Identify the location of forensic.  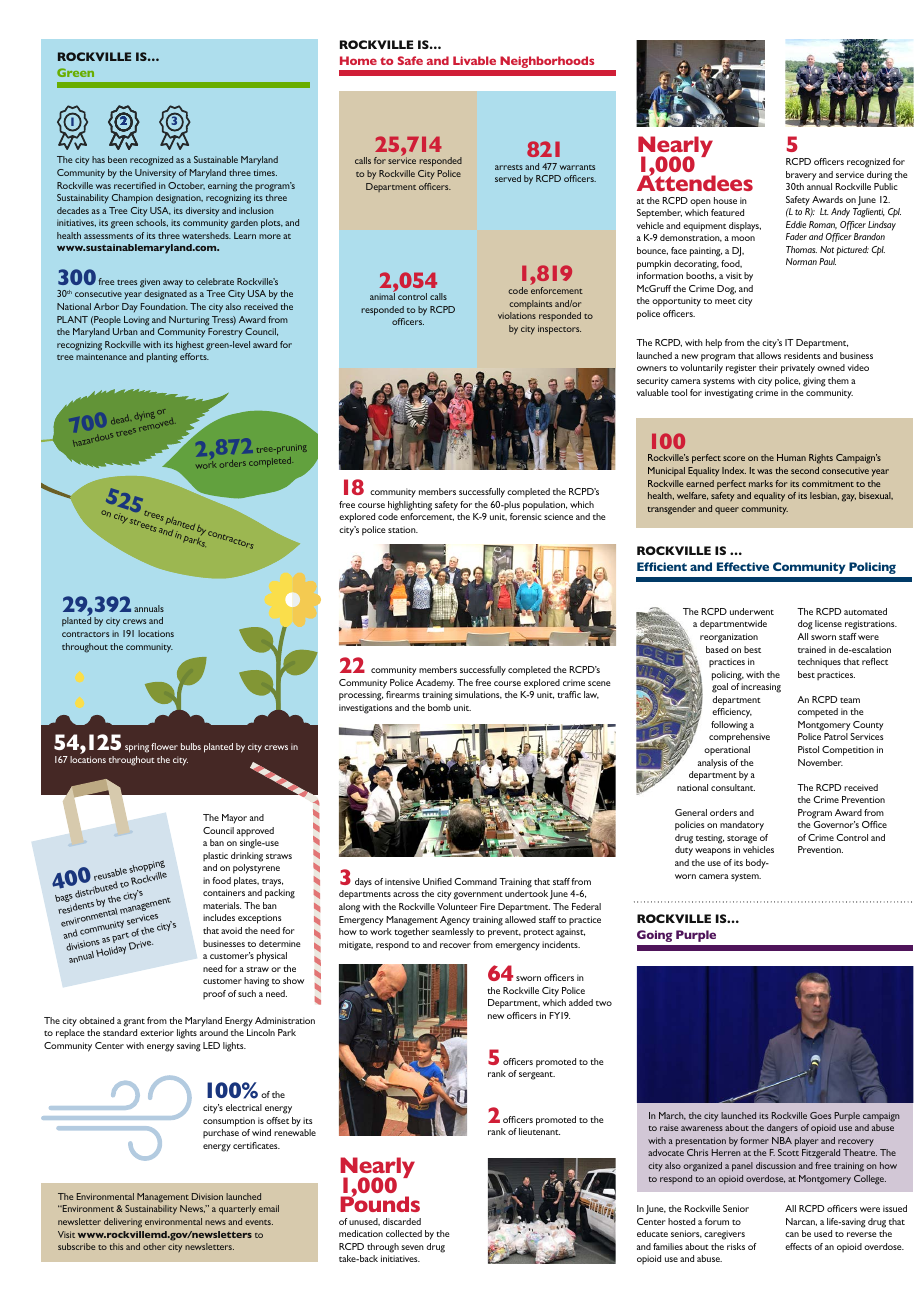
(526, 516).
